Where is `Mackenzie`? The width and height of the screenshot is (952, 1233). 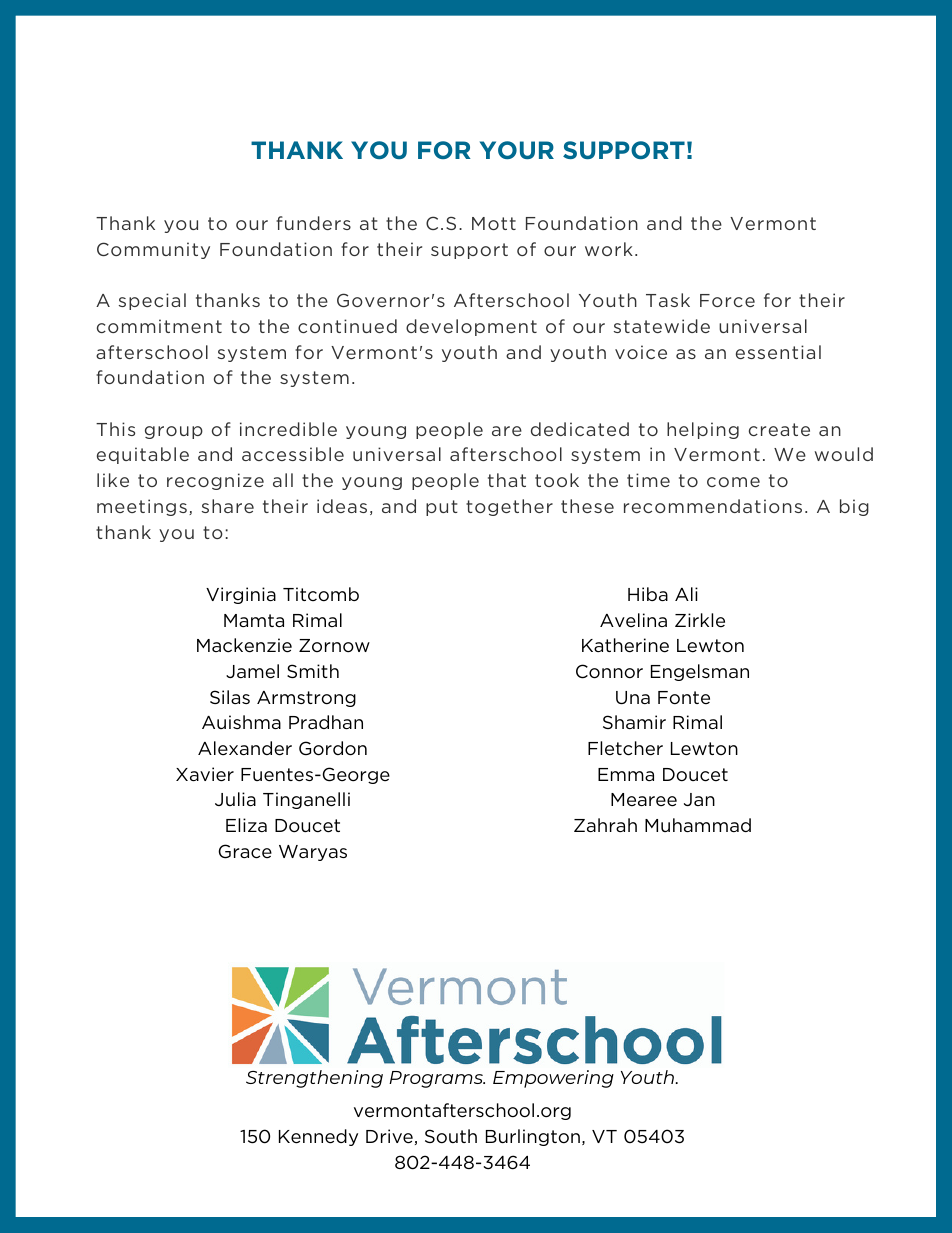 Mackenzie is located at coordinates (244, 645).
